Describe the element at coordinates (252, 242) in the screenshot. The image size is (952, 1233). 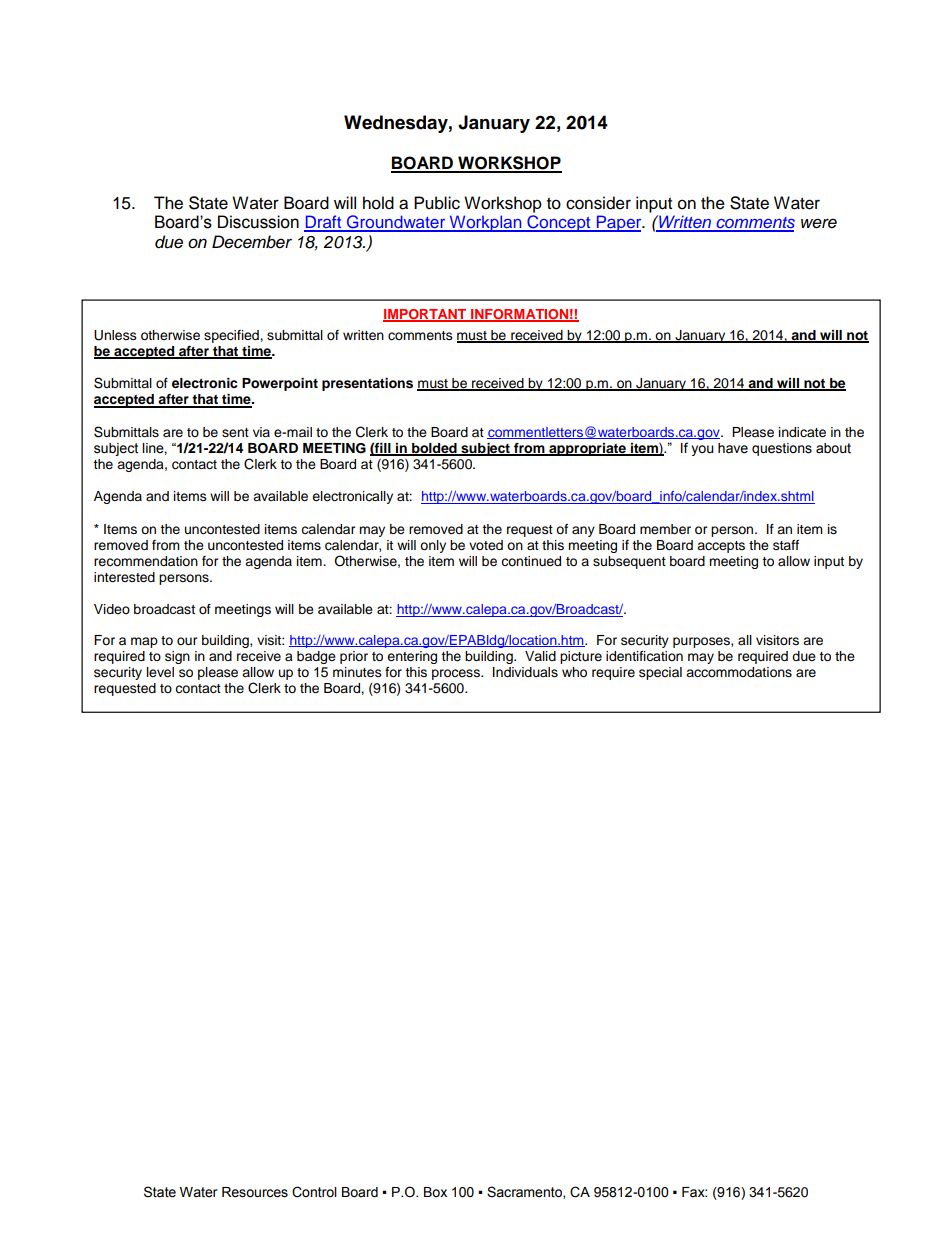
I see `December` at that location.
